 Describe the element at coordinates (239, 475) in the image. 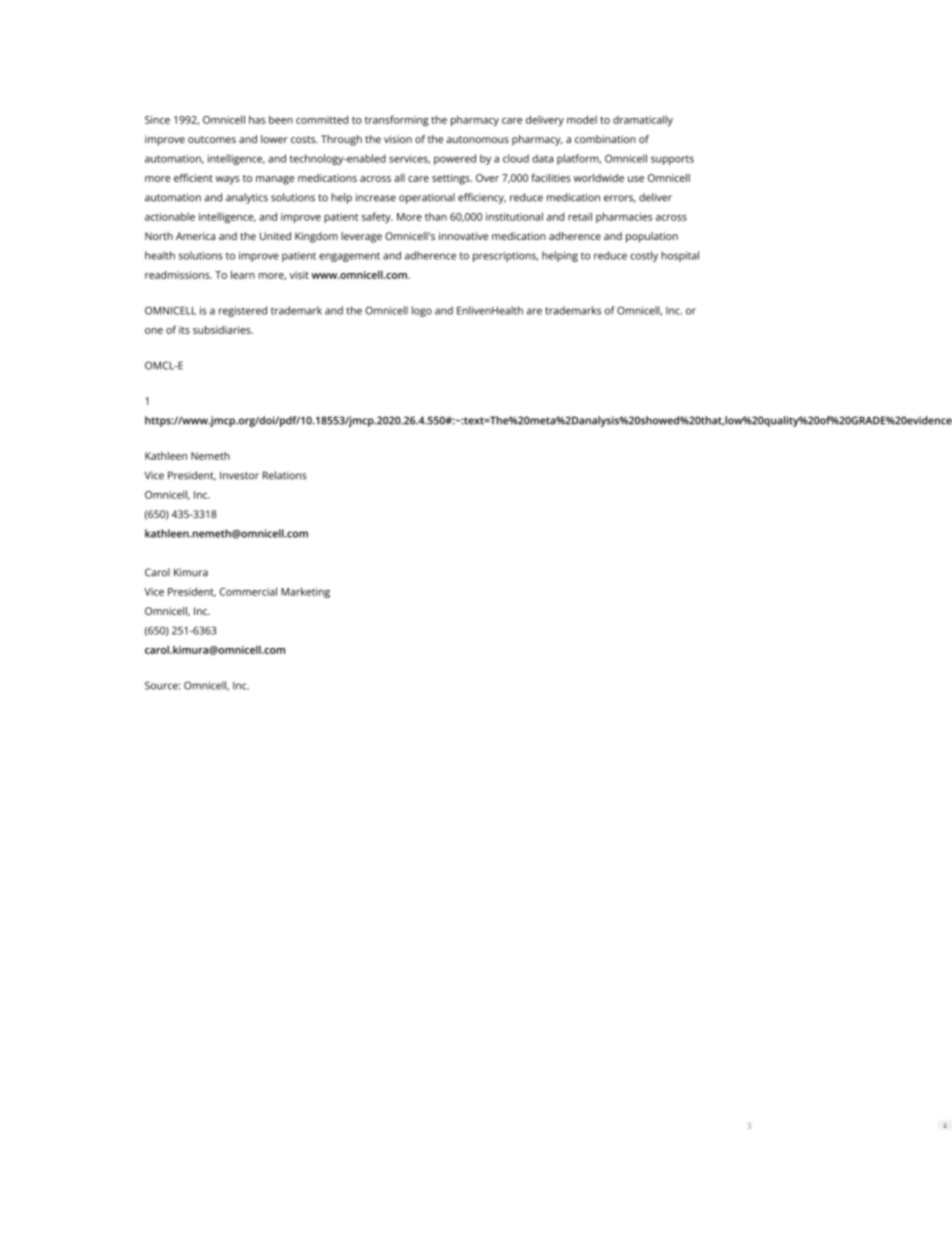

I see `Investor` at that location.
